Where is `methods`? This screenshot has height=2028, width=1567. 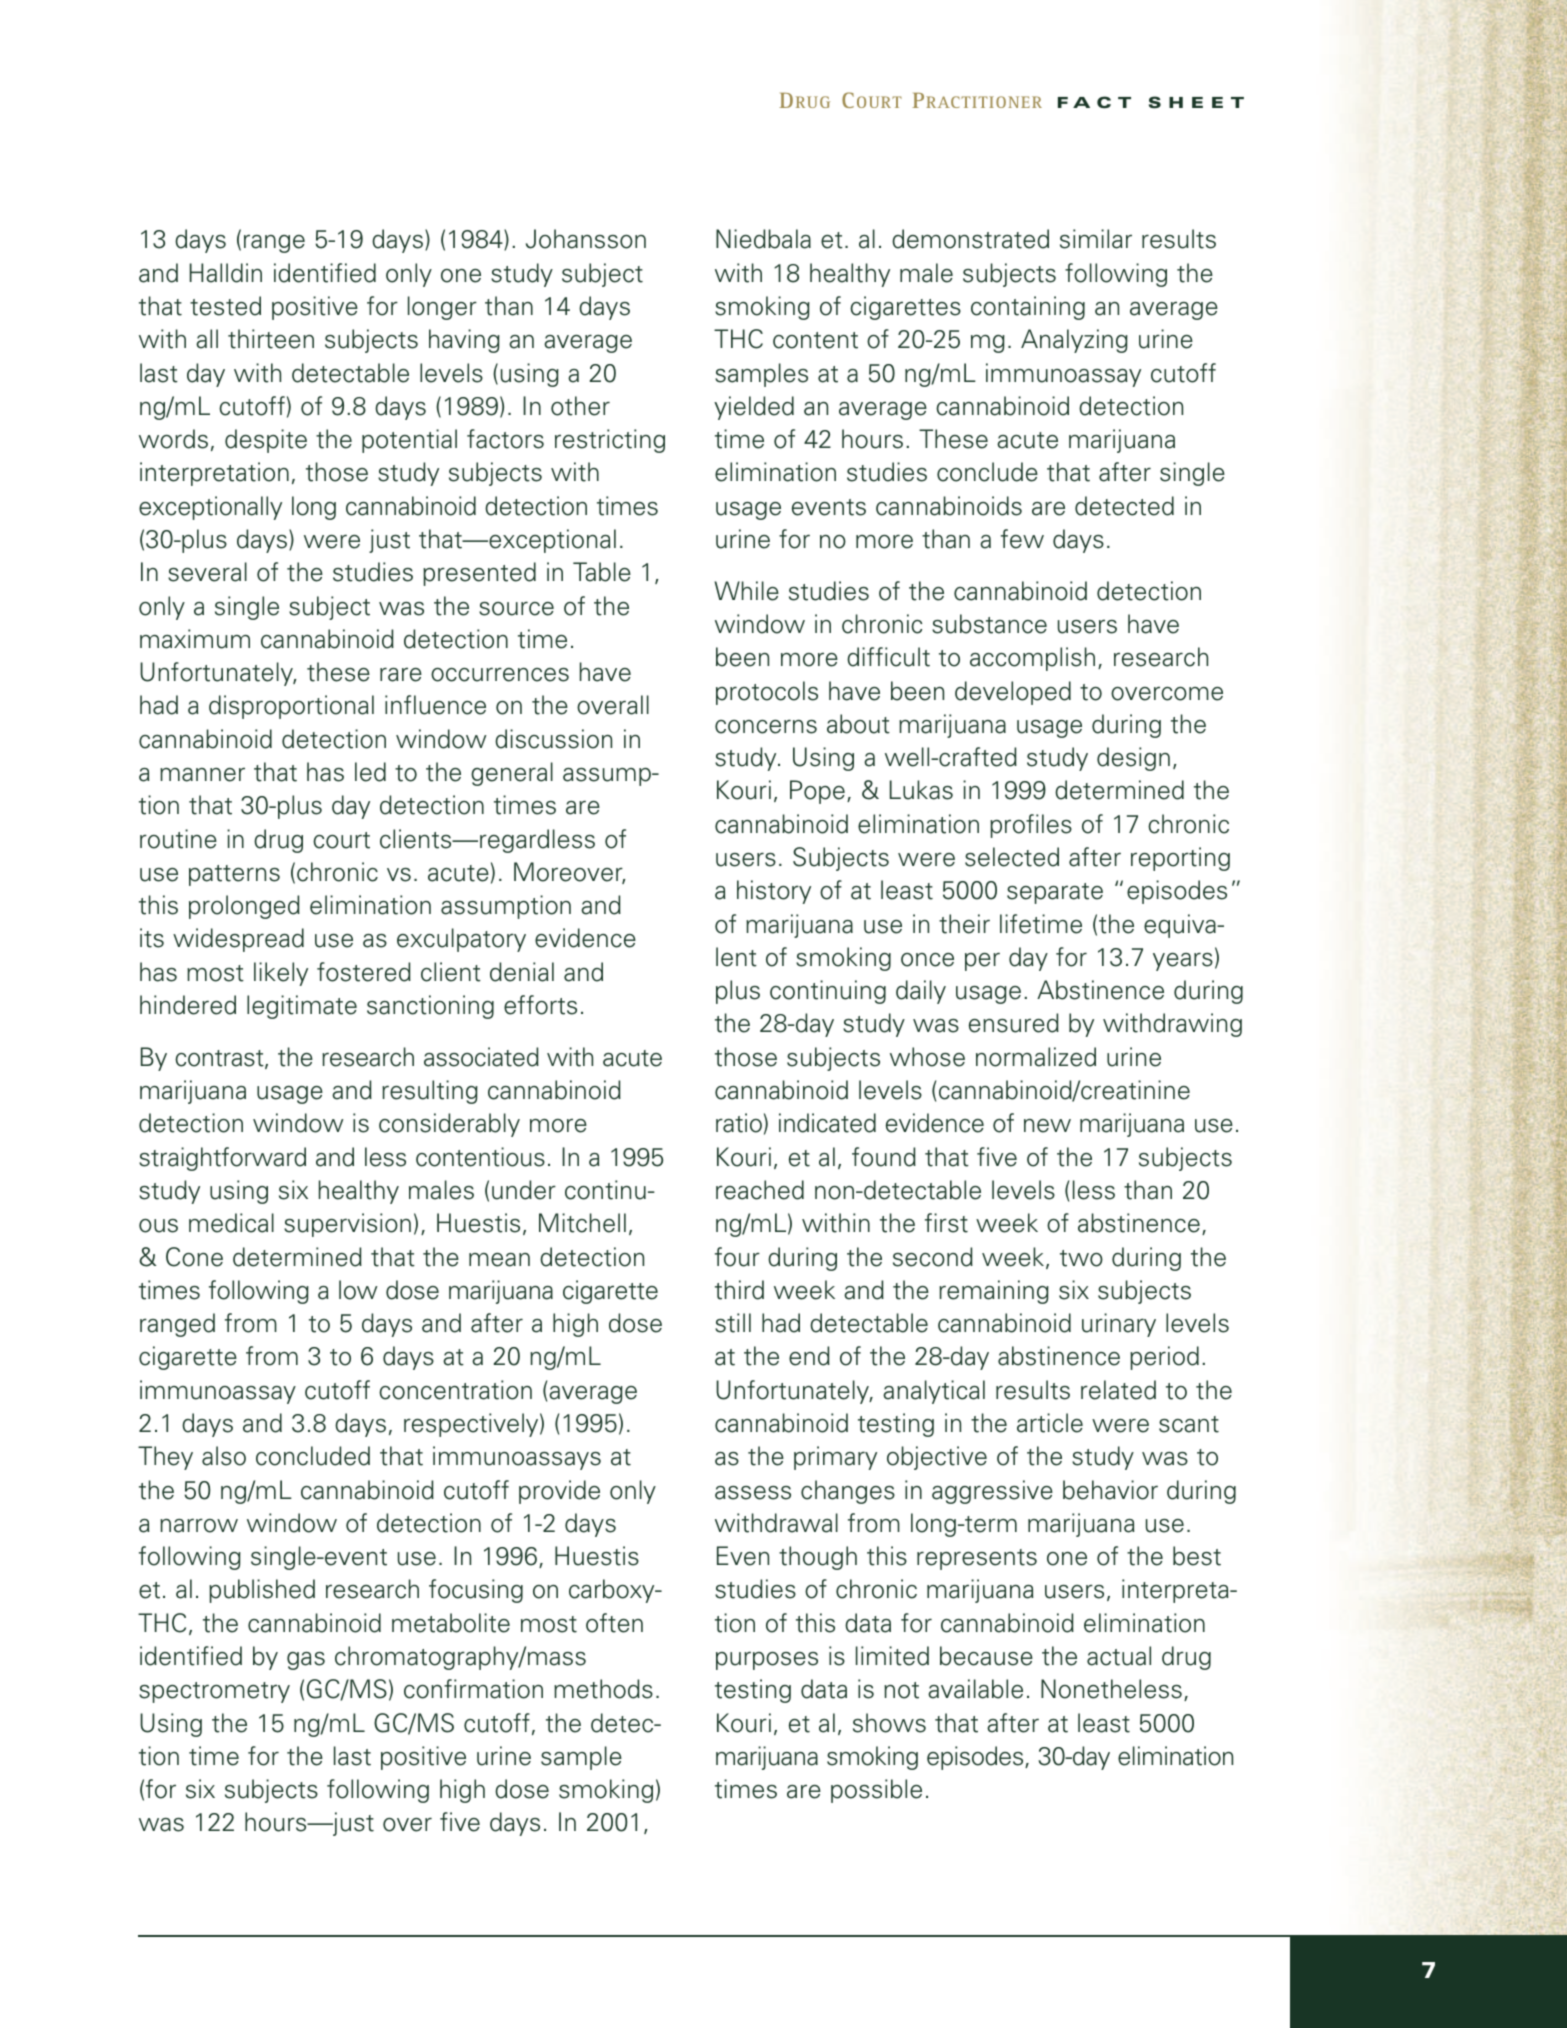
methods is located at coordinates (603, 1689).
